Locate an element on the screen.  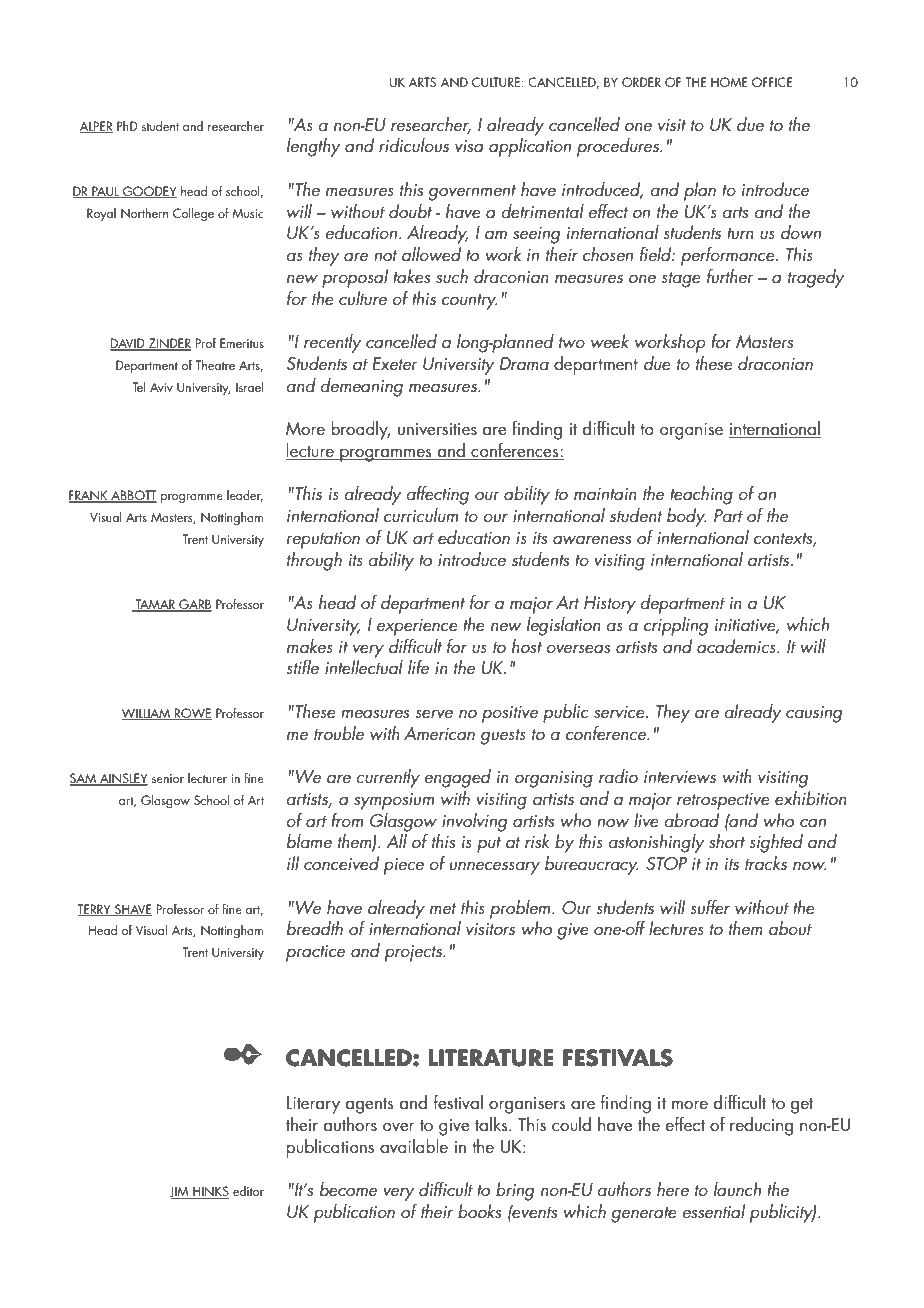
Terry is located at coordinates (95, 910).
